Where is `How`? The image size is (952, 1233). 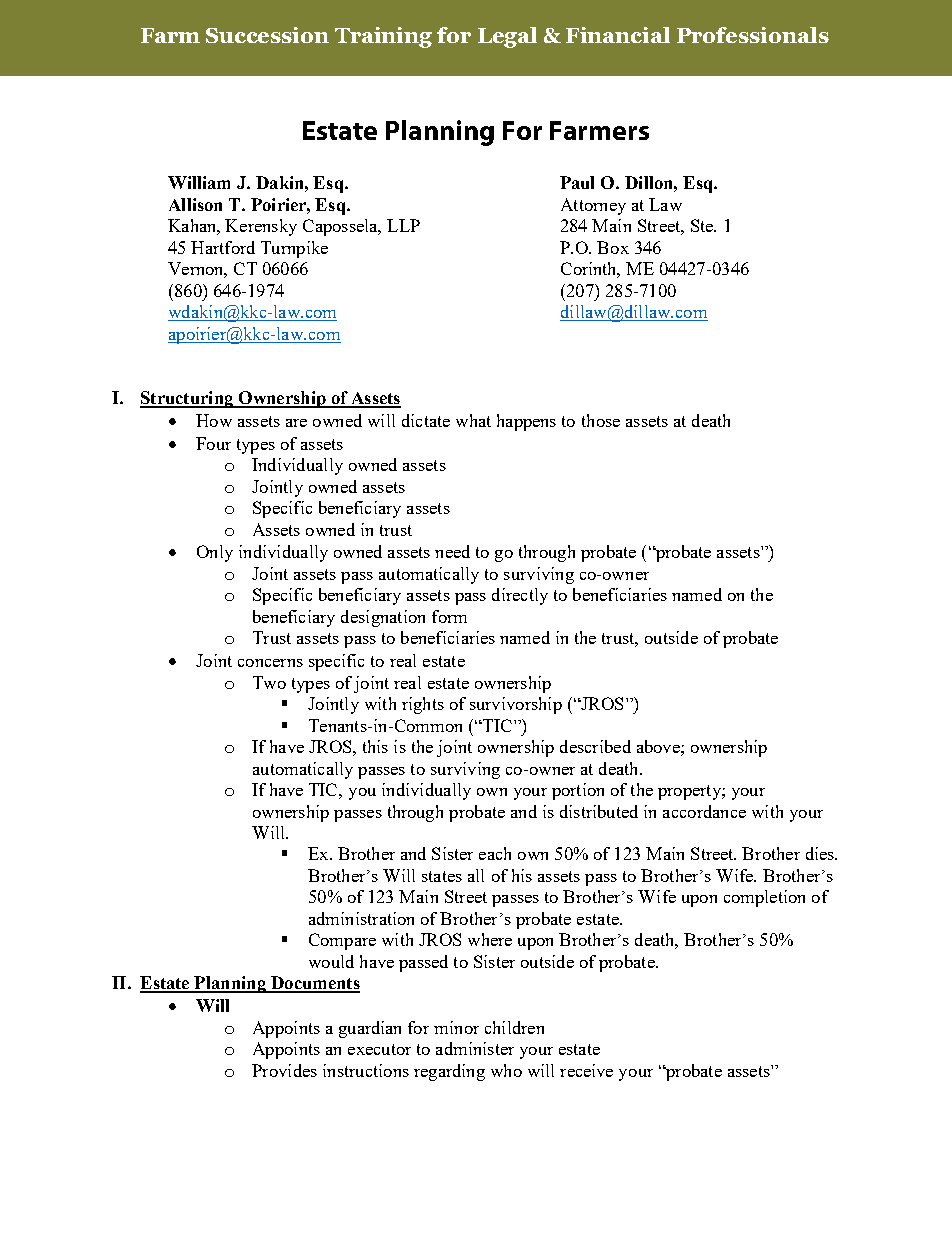 How is located at coordinates (214, 420).
